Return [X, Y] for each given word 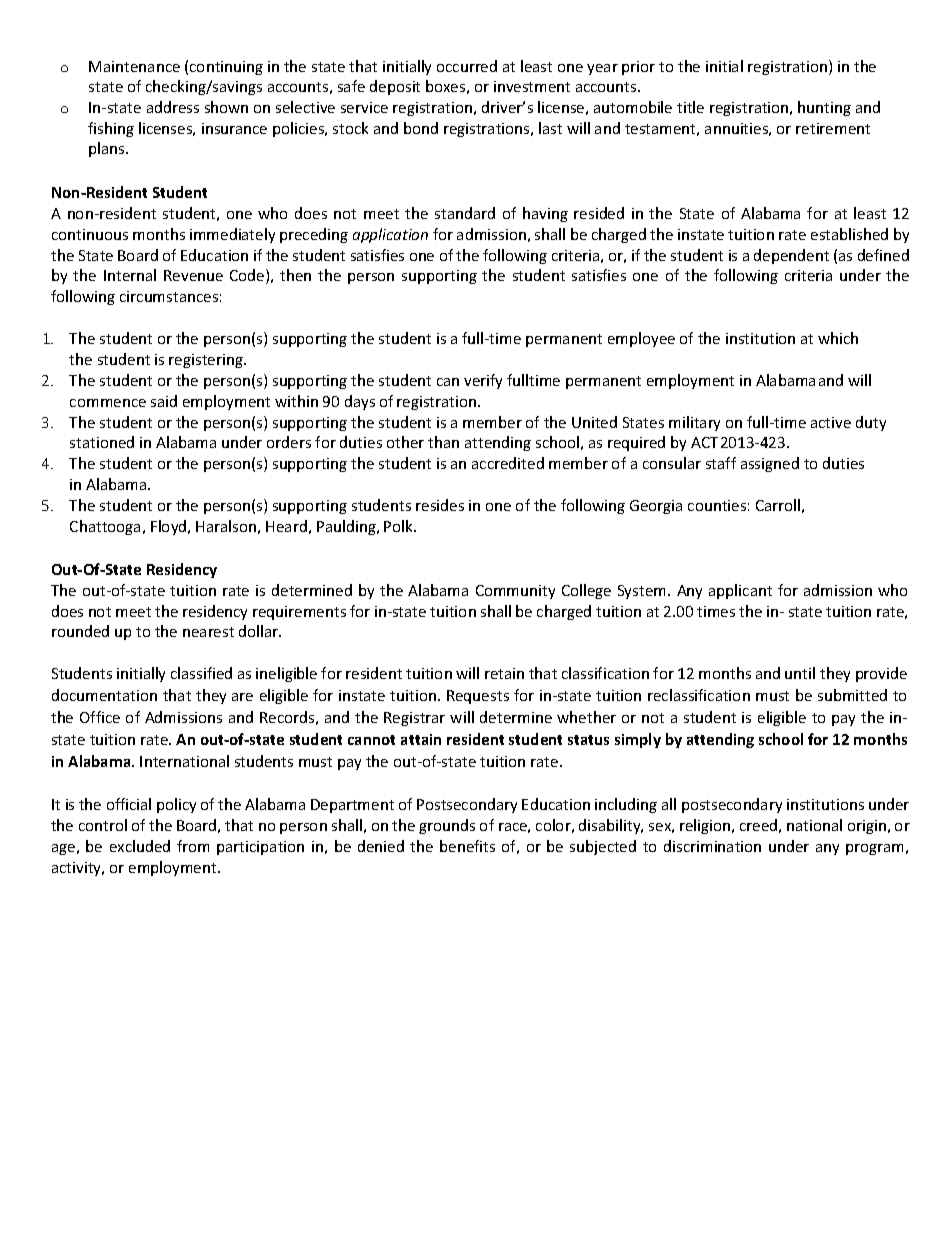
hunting [824, 108]
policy [176, 805]
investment [532, 86]
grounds [447, 826]
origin [867, 827]
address [173, 107]
